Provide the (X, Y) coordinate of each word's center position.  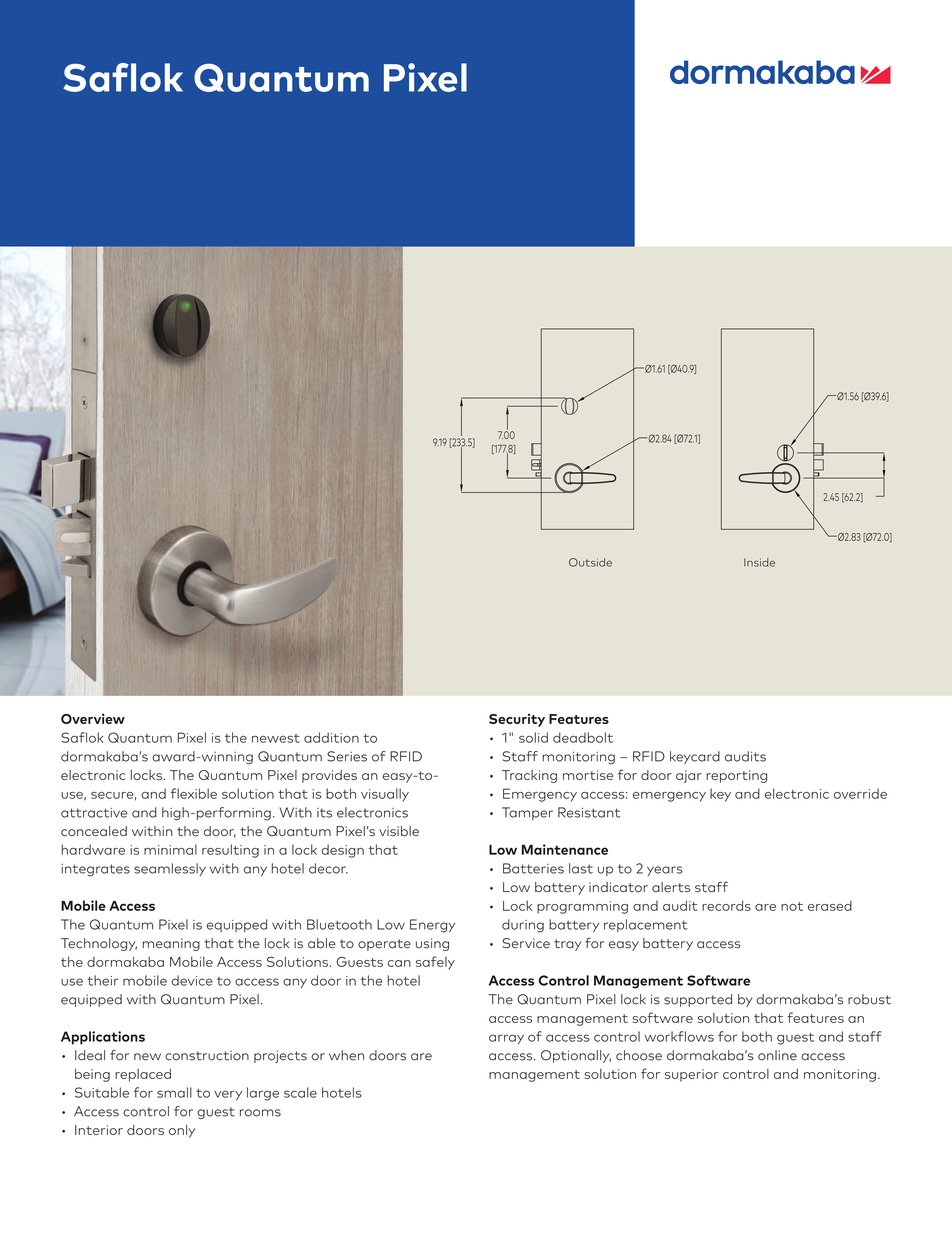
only (182, 1131)
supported (698, 1000)
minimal (170, 849)
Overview (93, 718)
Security (517, 720)
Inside (759, 562)
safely (435, 963)
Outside (590, 562)
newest (276, 738)
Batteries (533, 868)
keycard (695, 757)
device (192, 980)
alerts (671, 887)
